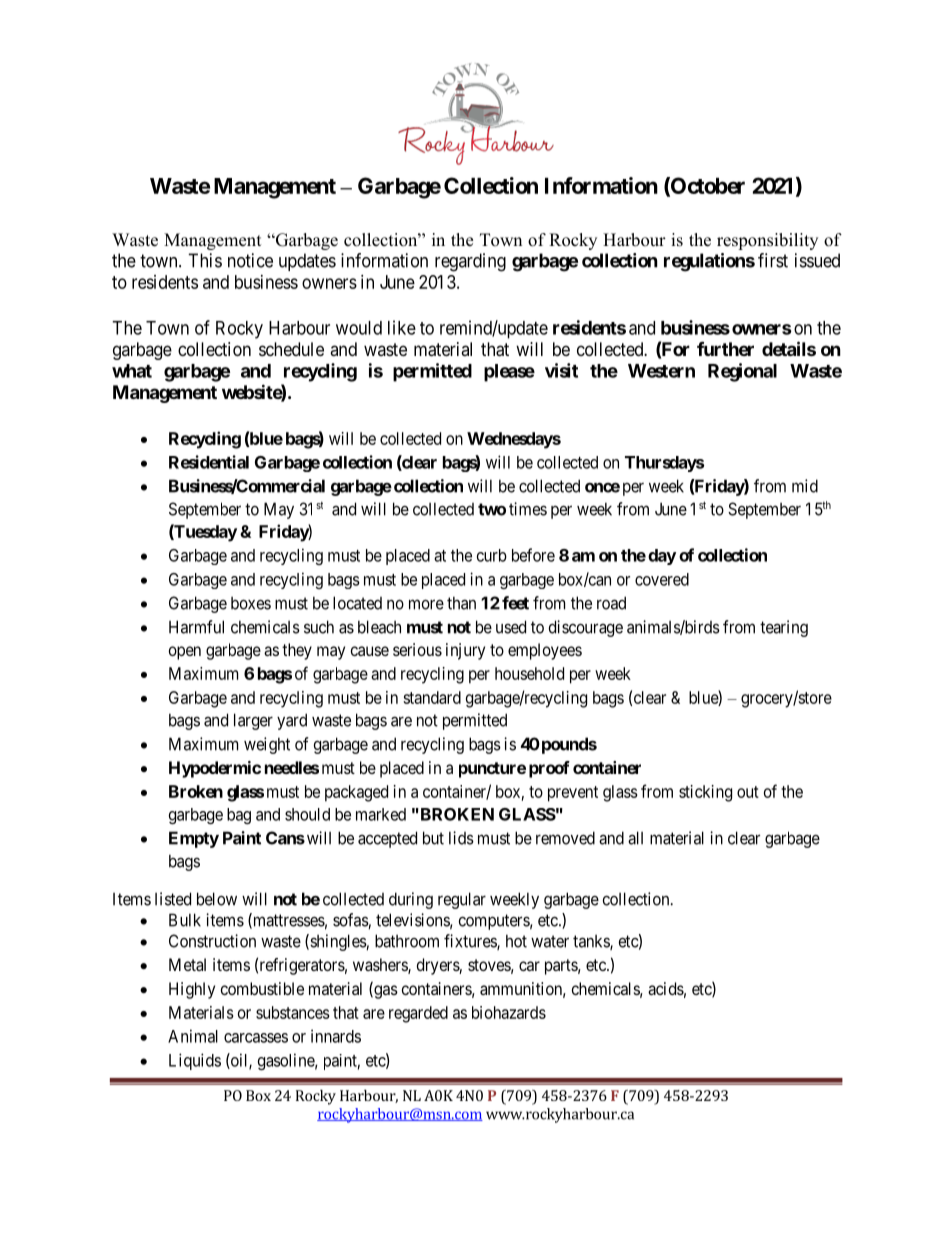 Image resolution: width=952 pixels, height=1233 pixels. I want to click on regarded, so click(418, 1014).
